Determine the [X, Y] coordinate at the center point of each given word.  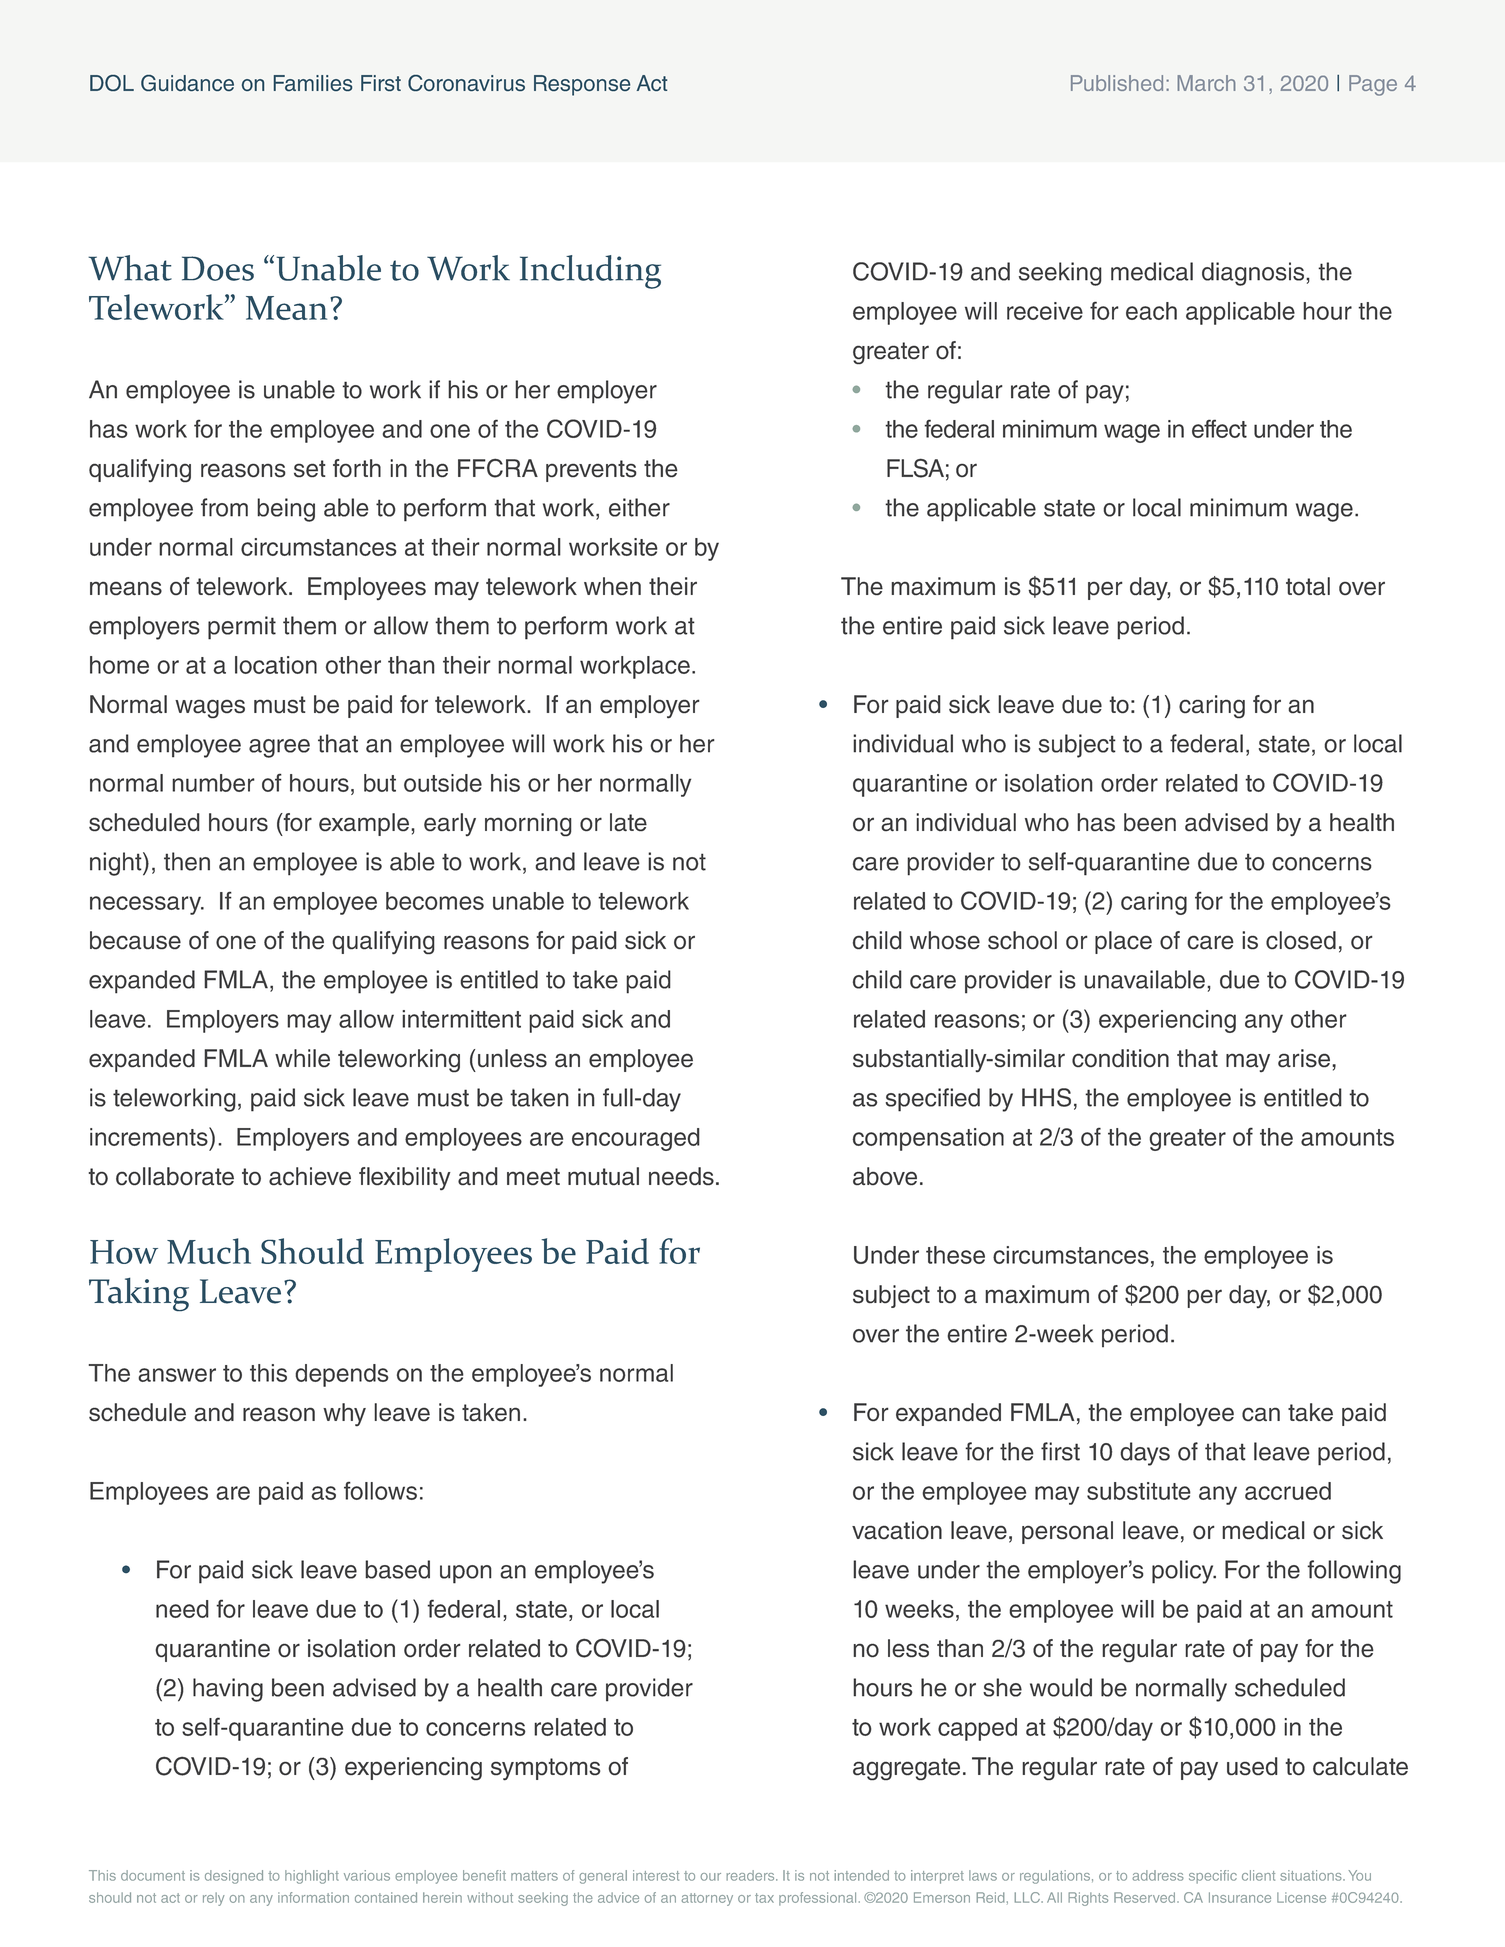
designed [234, 1877]
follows [380, 1490]
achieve [310, 1176]
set [309, 468]
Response [582, 85]
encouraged [636, 1139]
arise [1305, 1058]
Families [313, 83]
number [213, 783]
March [1206, 83]
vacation [897, 1530]
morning [528, 824]
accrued [1288, 1491]
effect [1219, 428]
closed [1301, 940]
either [639, 507]
